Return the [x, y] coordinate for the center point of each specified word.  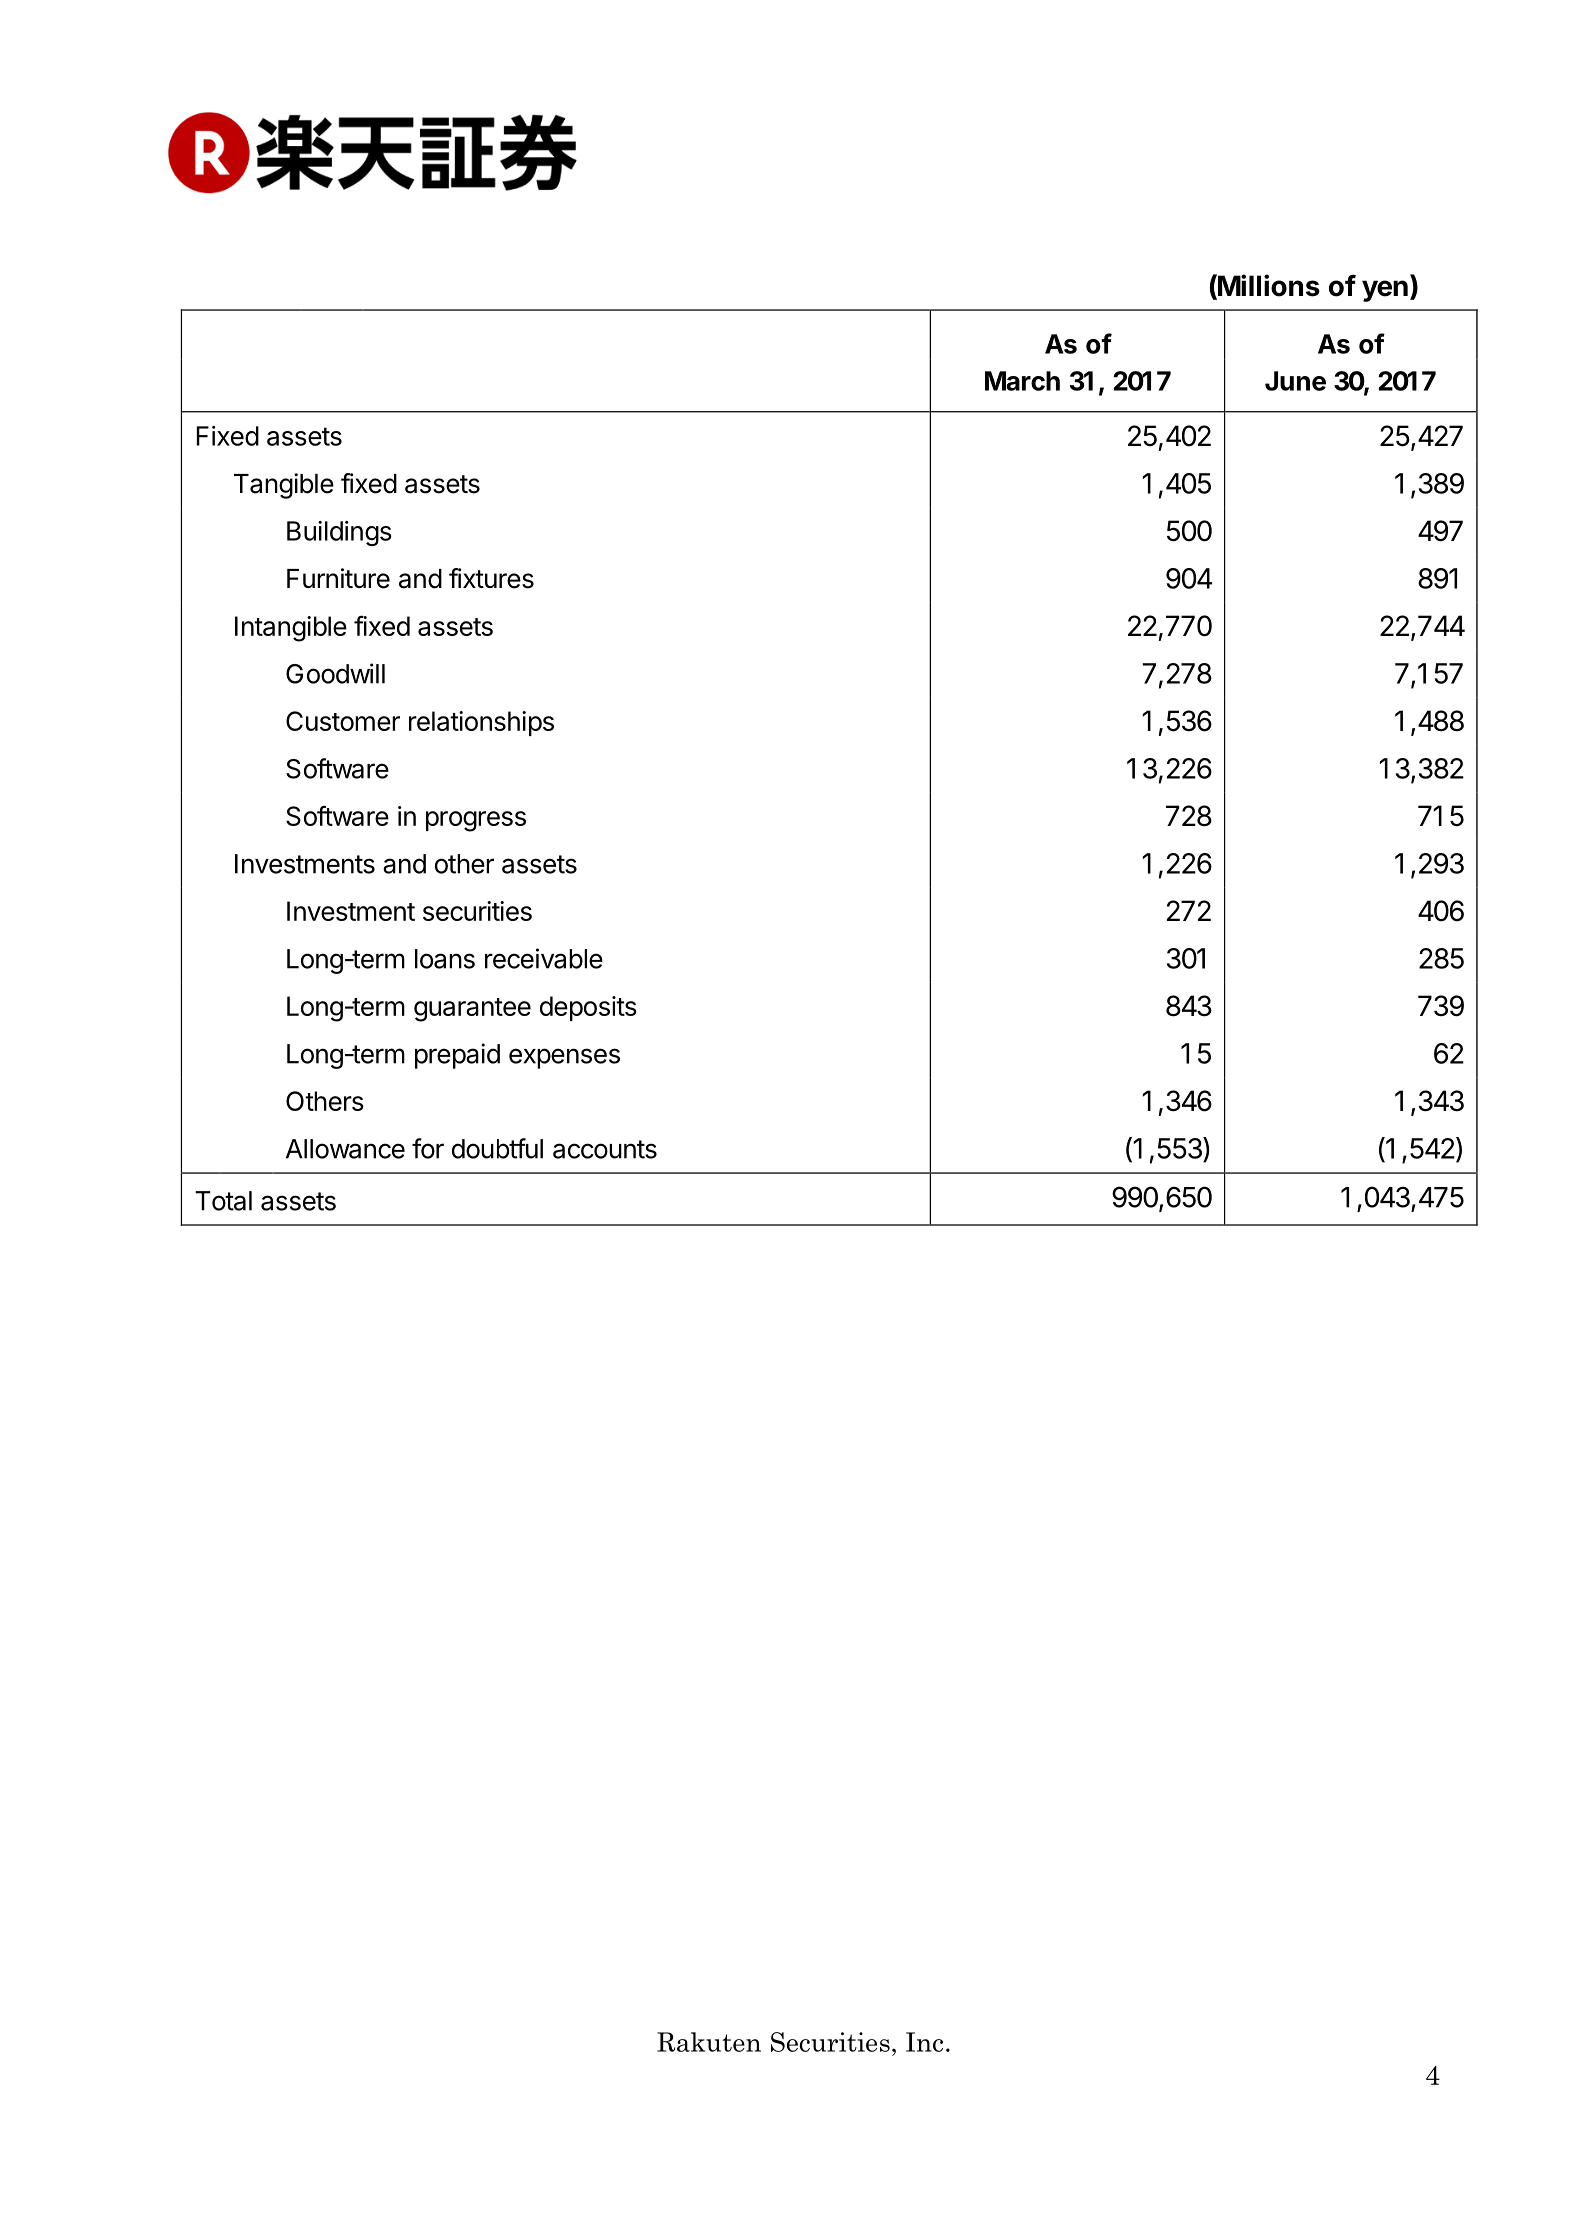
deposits [588, 1008]
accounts [605, 1149]
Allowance [345, 1149]
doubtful [497, 1148]
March [1022, 381]
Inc [924, 2042]
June [1295, 381]
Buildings [339, 533]
